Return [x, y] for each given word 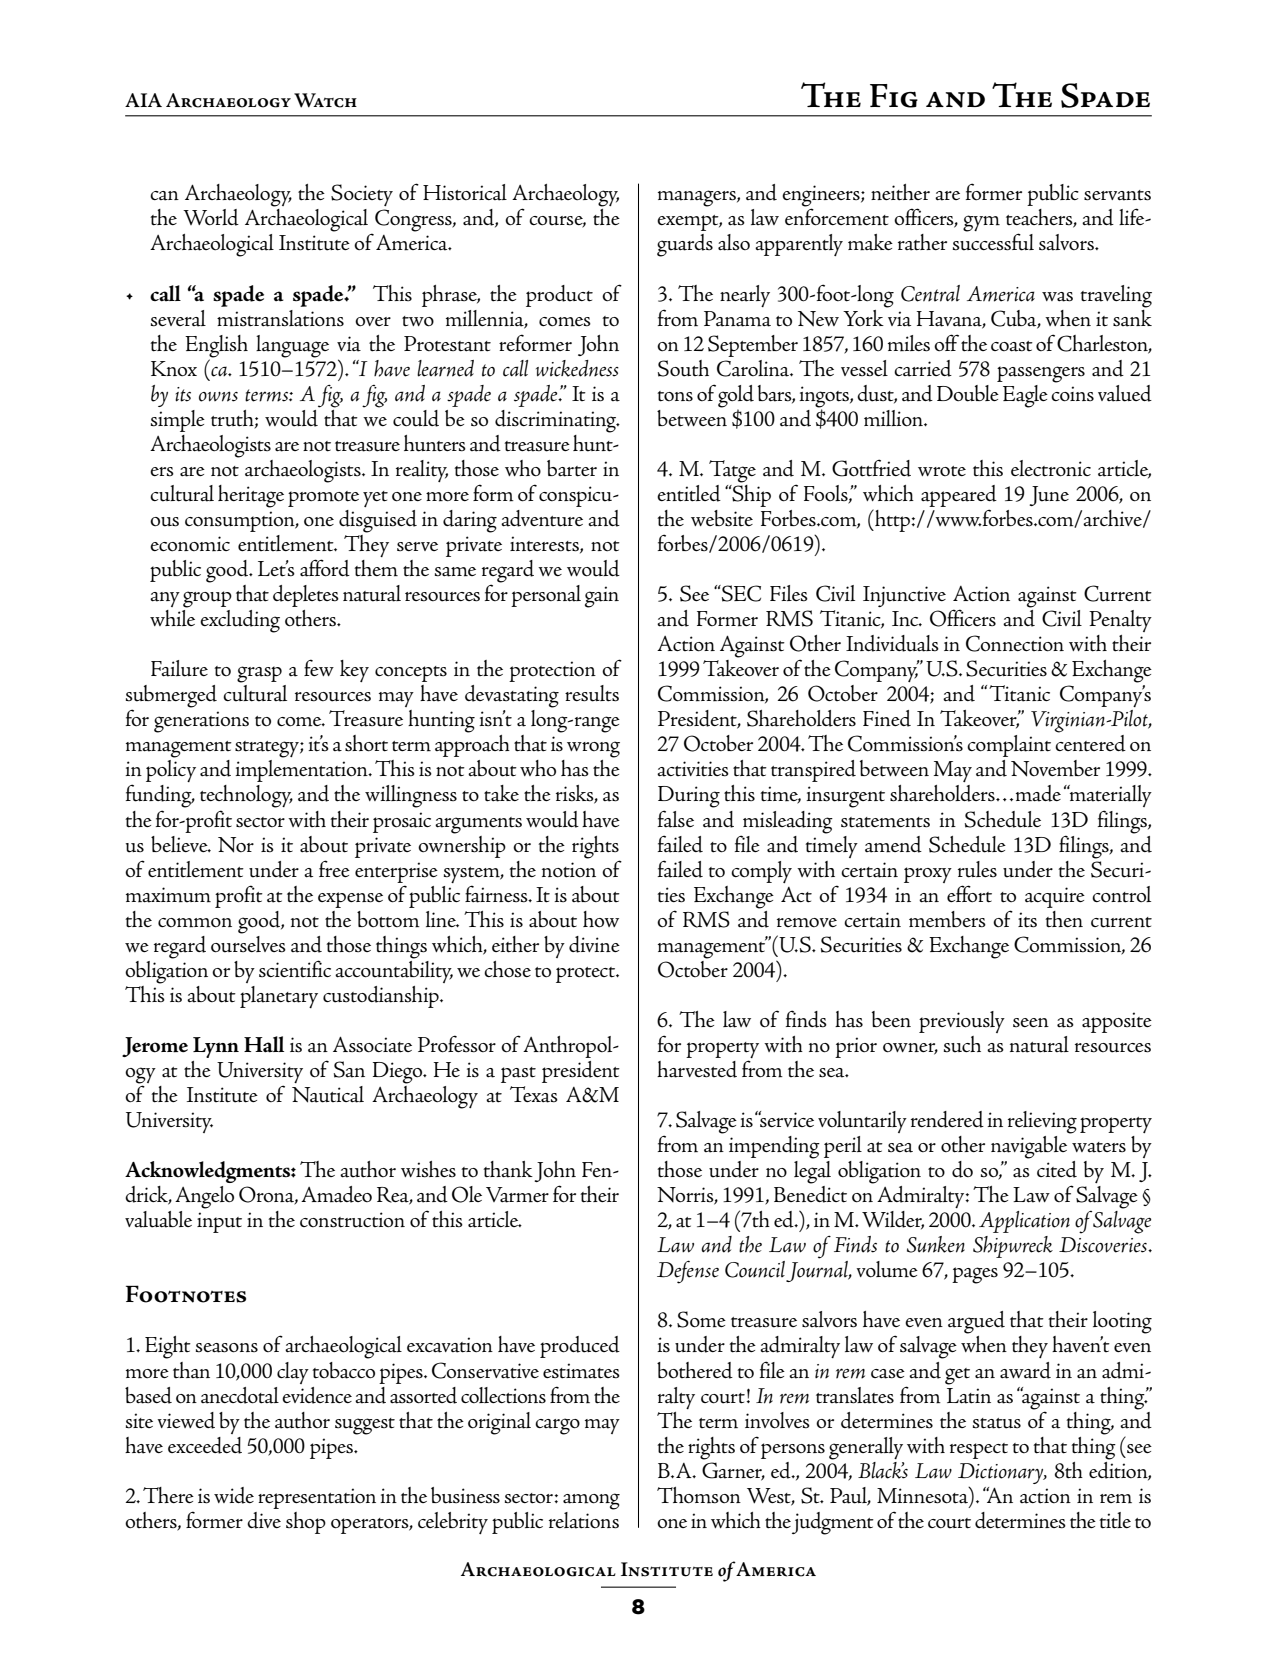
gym [981, 223]
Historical [465, 192]
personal [546, 596]
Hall [264, 1044]
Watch [325, 100]
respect [979, 1451]
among [591, 1501]
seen [1031, 1022]
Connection [1015, 643]
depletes [306, 596]
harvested [697, 1069]
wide [234, 1495]
